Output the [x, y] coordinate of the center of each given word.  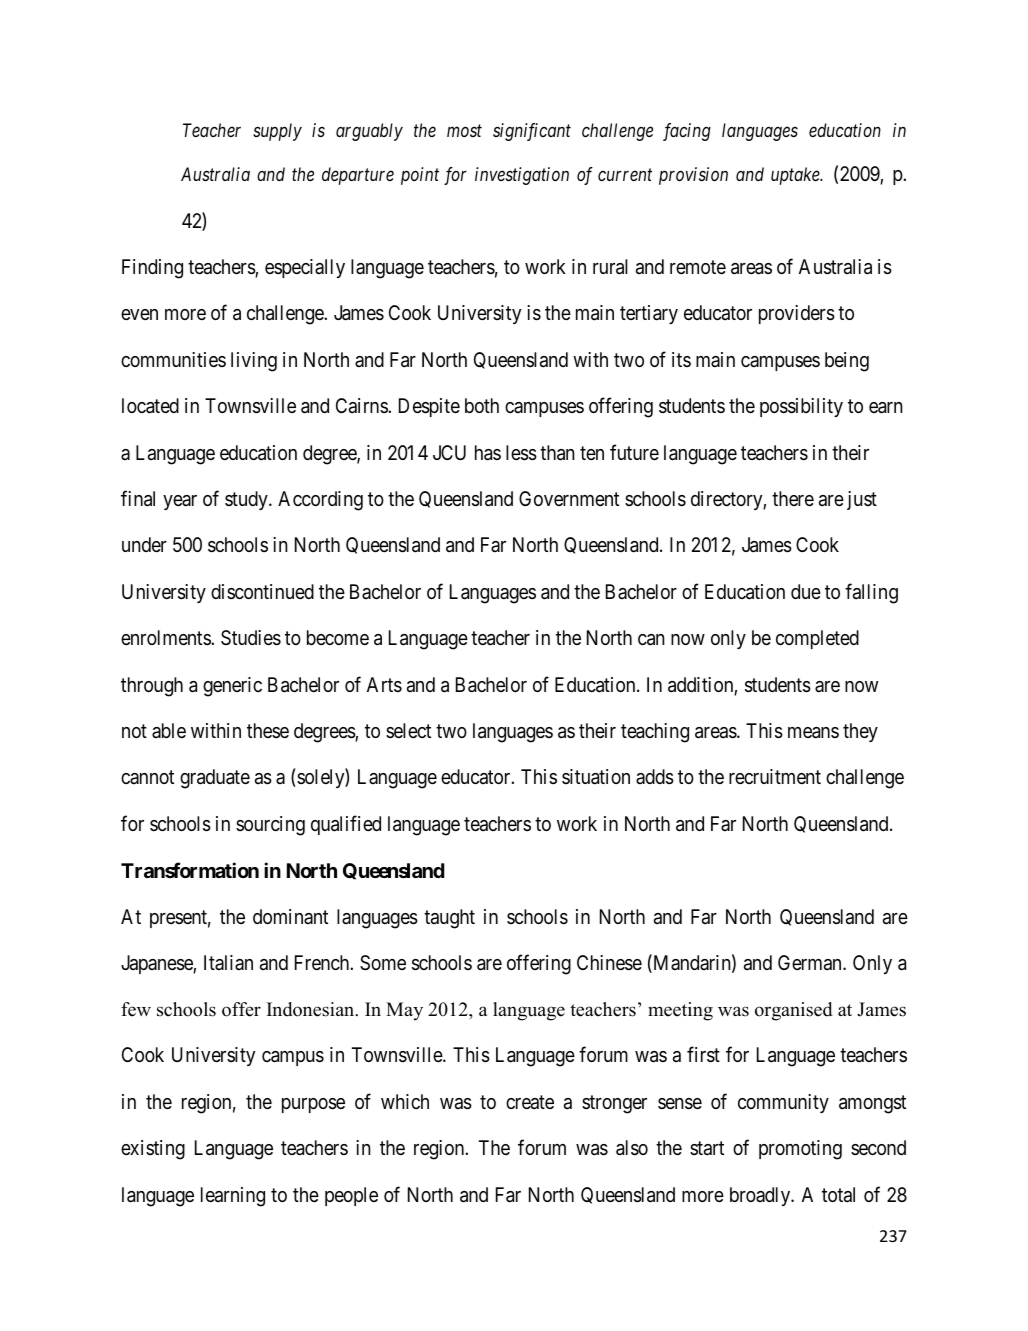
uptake [796, 176]
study [247, 500]
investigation [522, 176]
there [793, 498]
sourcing [270, 826]
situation [596, 777]
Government [569, 498]
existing [153, 1150]
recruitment [775, 776]
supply [277, 132]
